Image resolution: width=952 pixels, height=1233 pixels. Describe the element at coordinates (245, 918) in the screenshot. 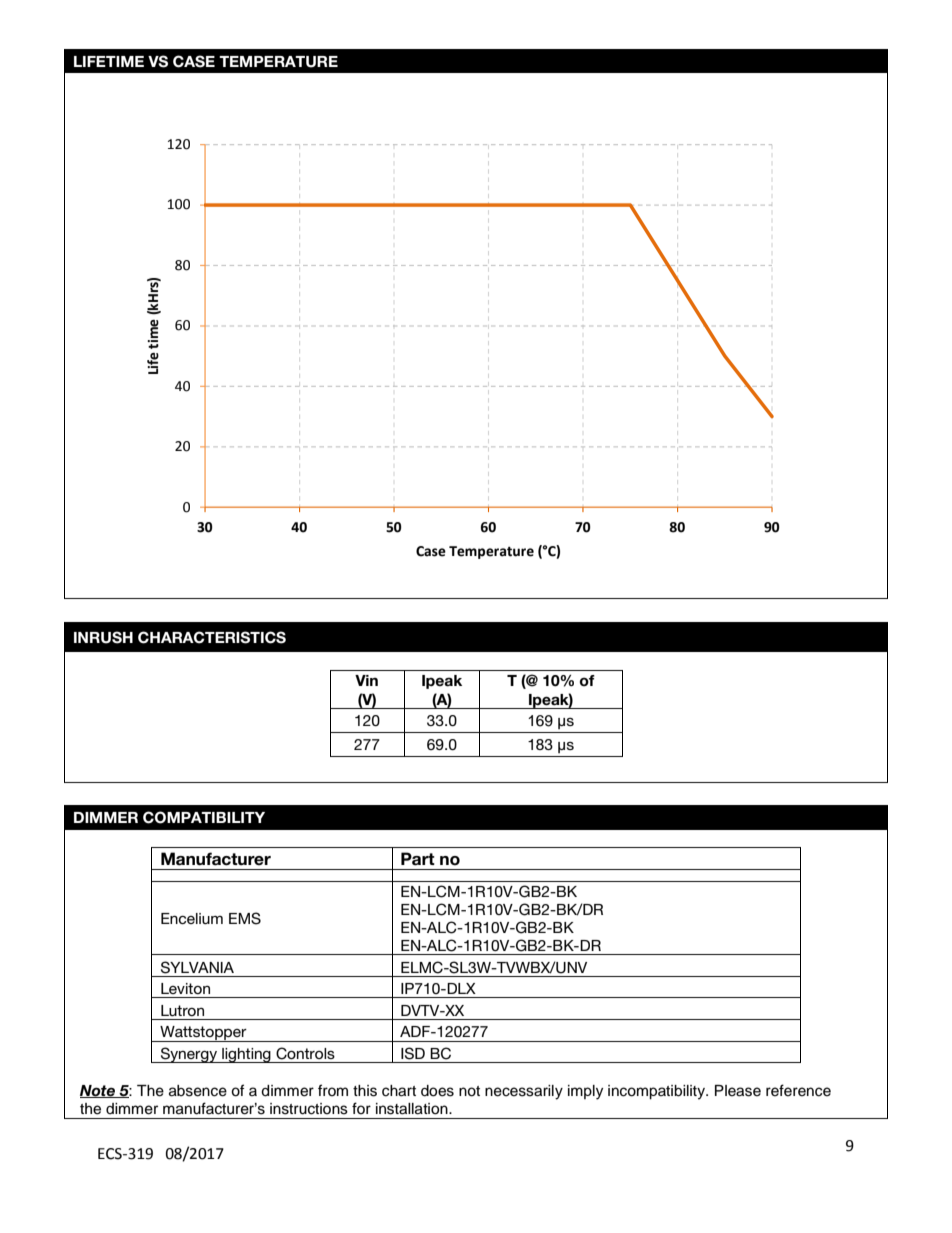

I see `EMS` at that location.
